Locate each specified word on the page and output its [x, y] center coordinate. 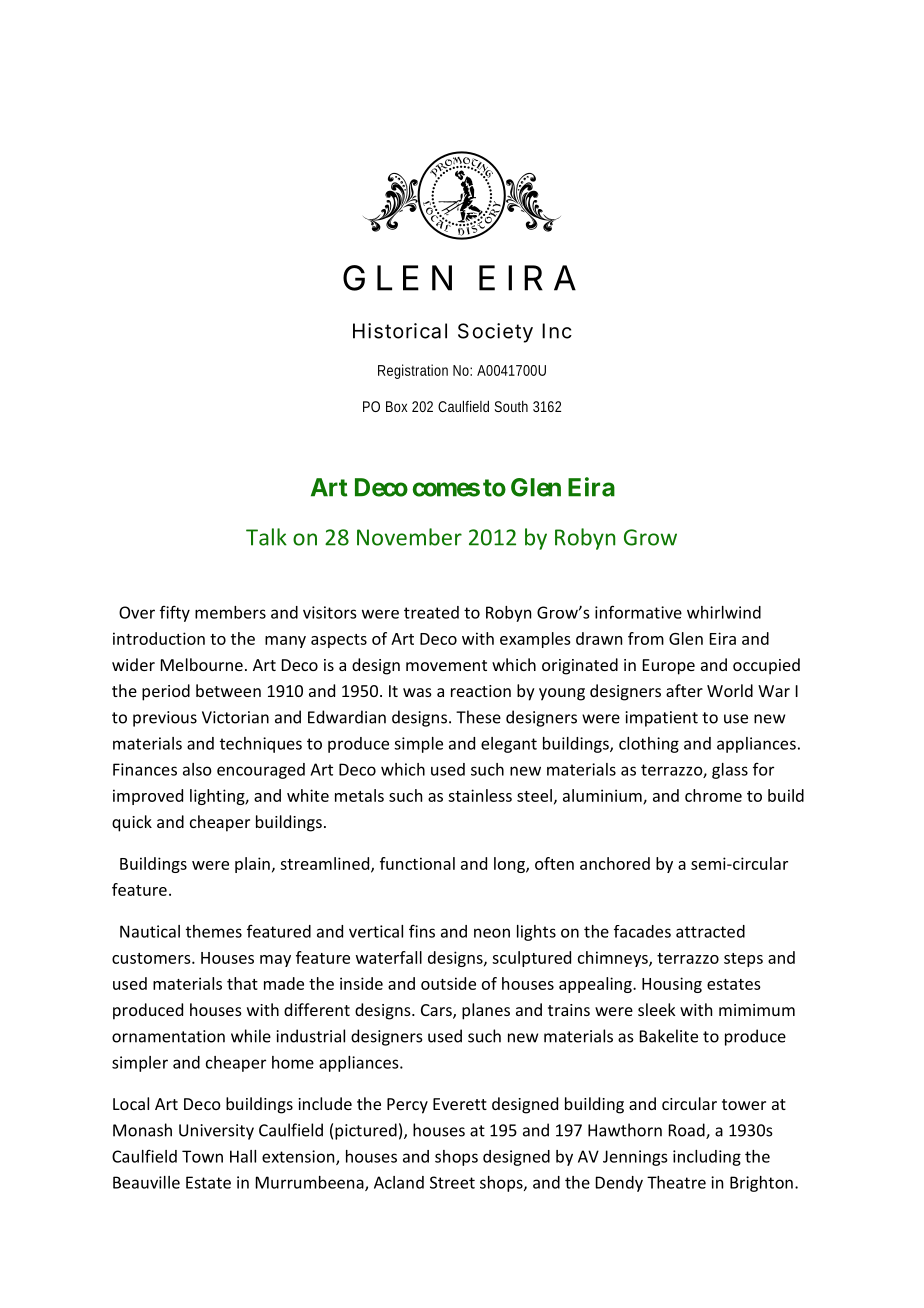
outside [448, 983]
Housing [672, 985]
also [197, 769]
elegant [509, 745]
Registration [413, 371]
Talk [266, 537]
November [409, 537]
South [511, 406]
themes [214, 931]
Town [202, 1156]
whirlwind [724, 612]
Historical [400, 331]
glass [730, 771]
